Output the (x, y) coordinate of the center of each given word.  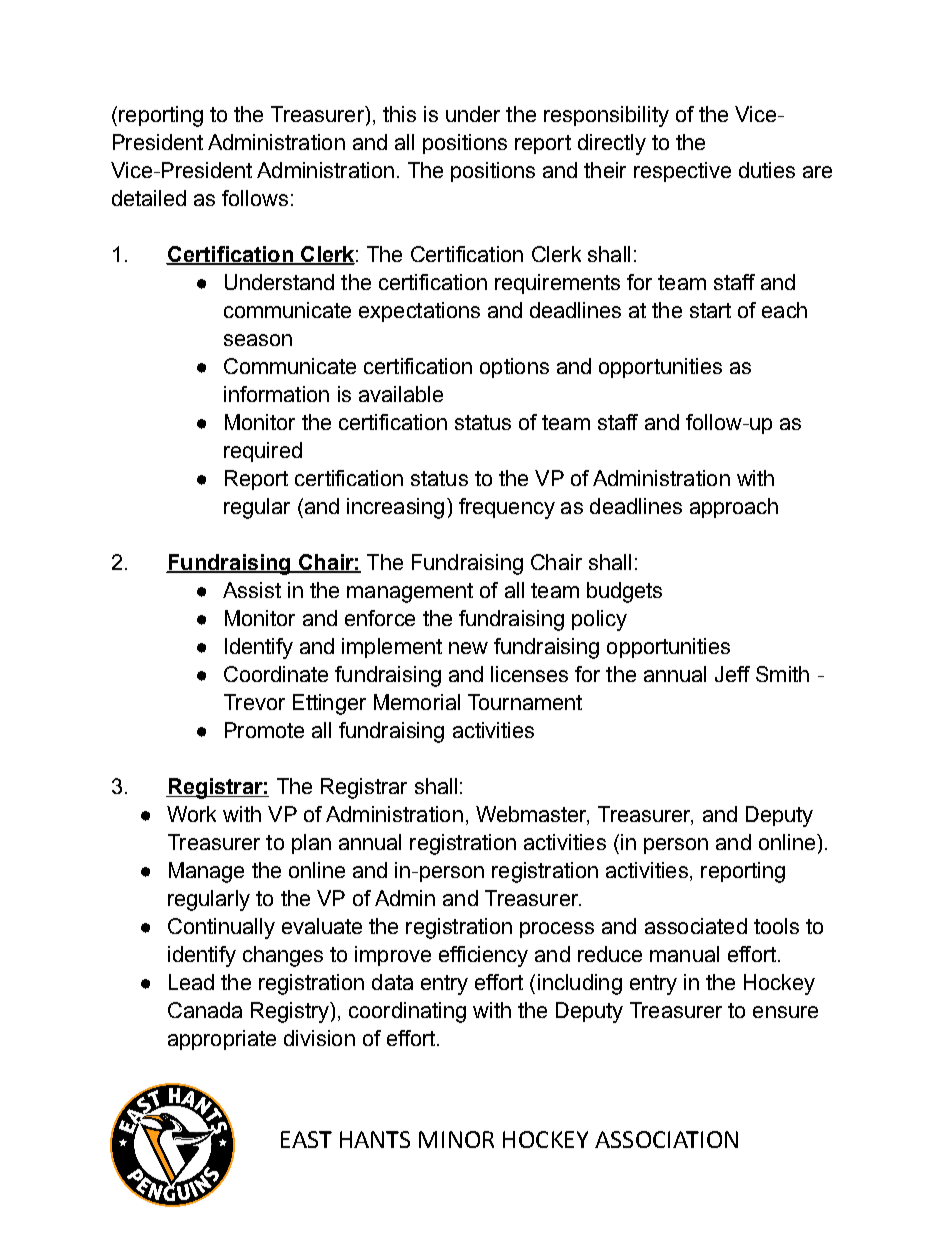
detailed (149, 198)
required (263, 452)
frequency (507, 508)
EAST (306, 1139)
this (399, 114)
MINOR (456, 1139)
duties (767, 170)
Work (191, 814)
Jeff (732, 674)
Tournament (525, 702)
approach (734, 508)
